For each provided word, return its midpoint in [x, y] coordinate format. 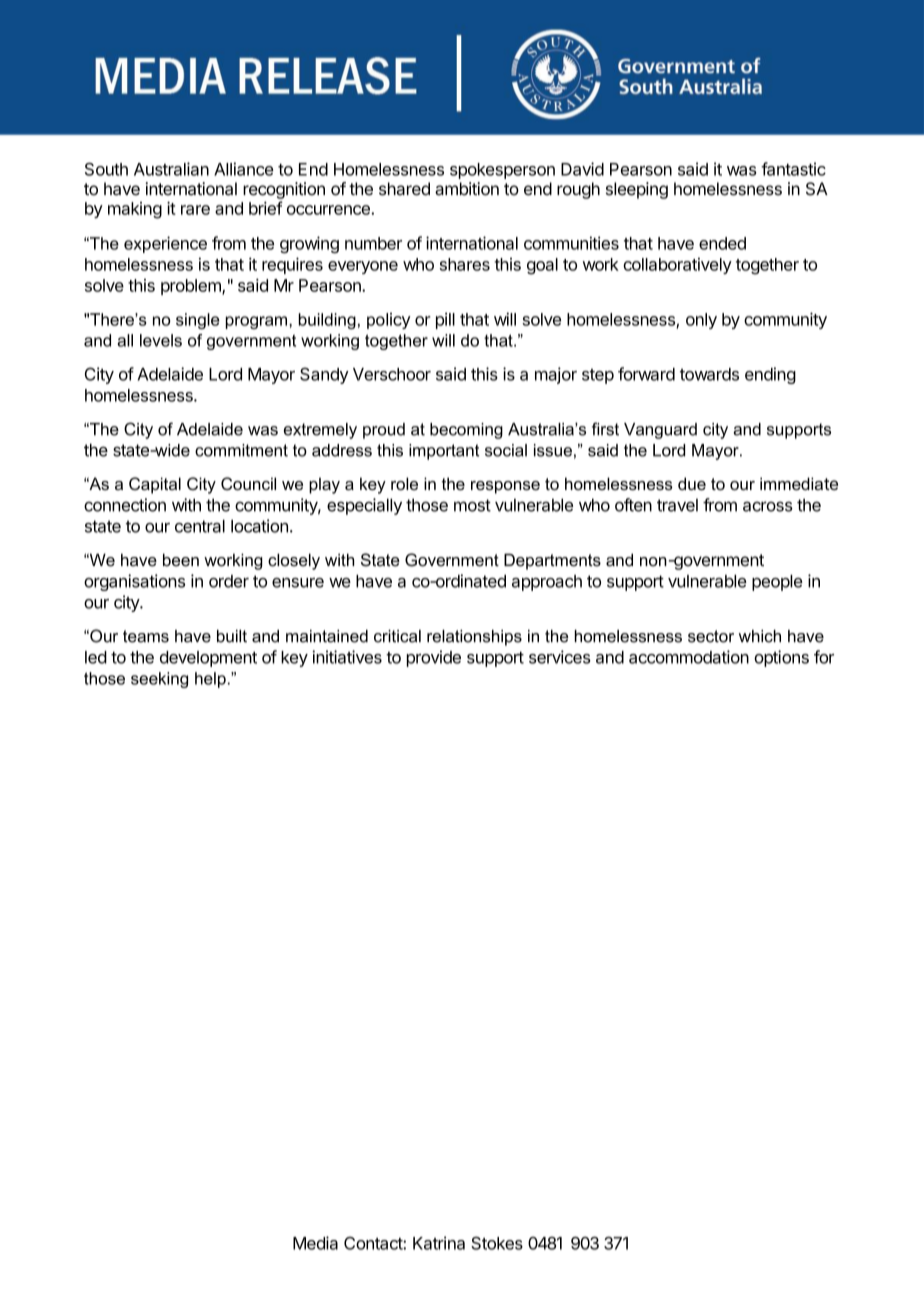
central [200, 526]
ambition [467, 189]
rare [195, 210]
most [472, 505]
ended [722, 243]
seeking [159, 680]
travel [677, 505]
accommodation [689, 657]
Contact [374, 1243]
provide [434, 658]
